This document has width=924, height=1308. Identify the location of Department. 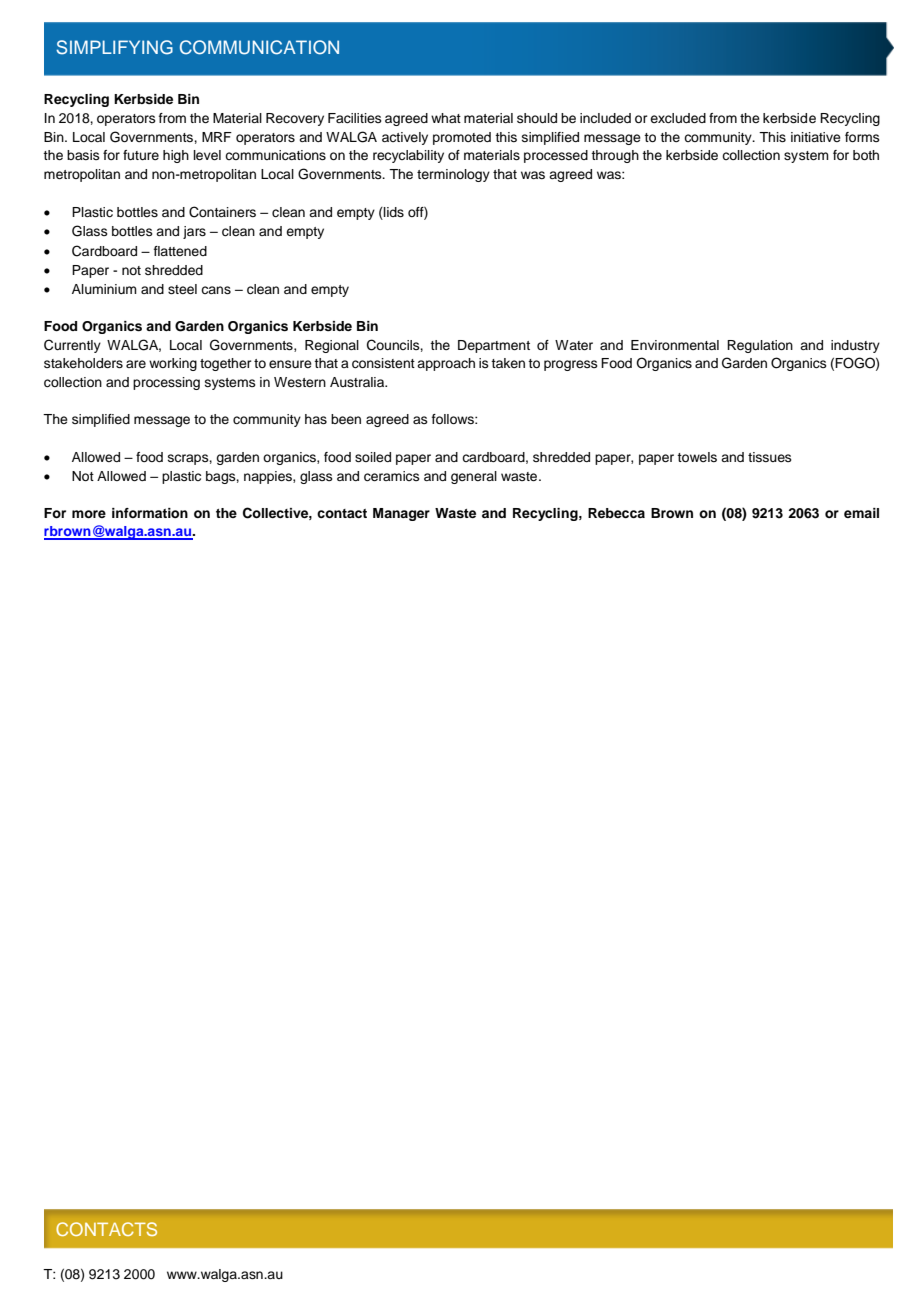
(494, 346).
